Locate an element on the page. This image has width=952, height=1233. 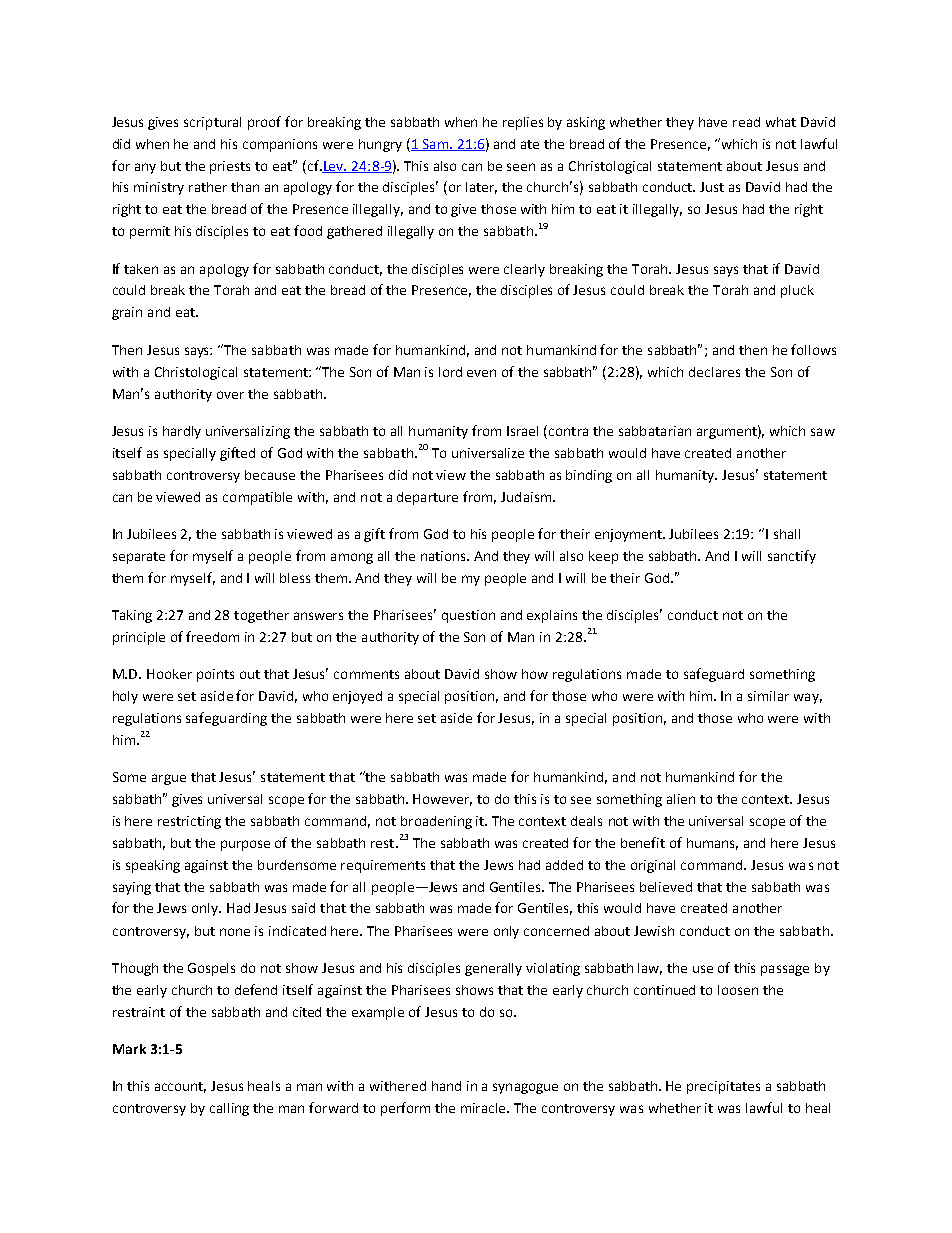
precipitates is located at coordinates (723, 1087).
